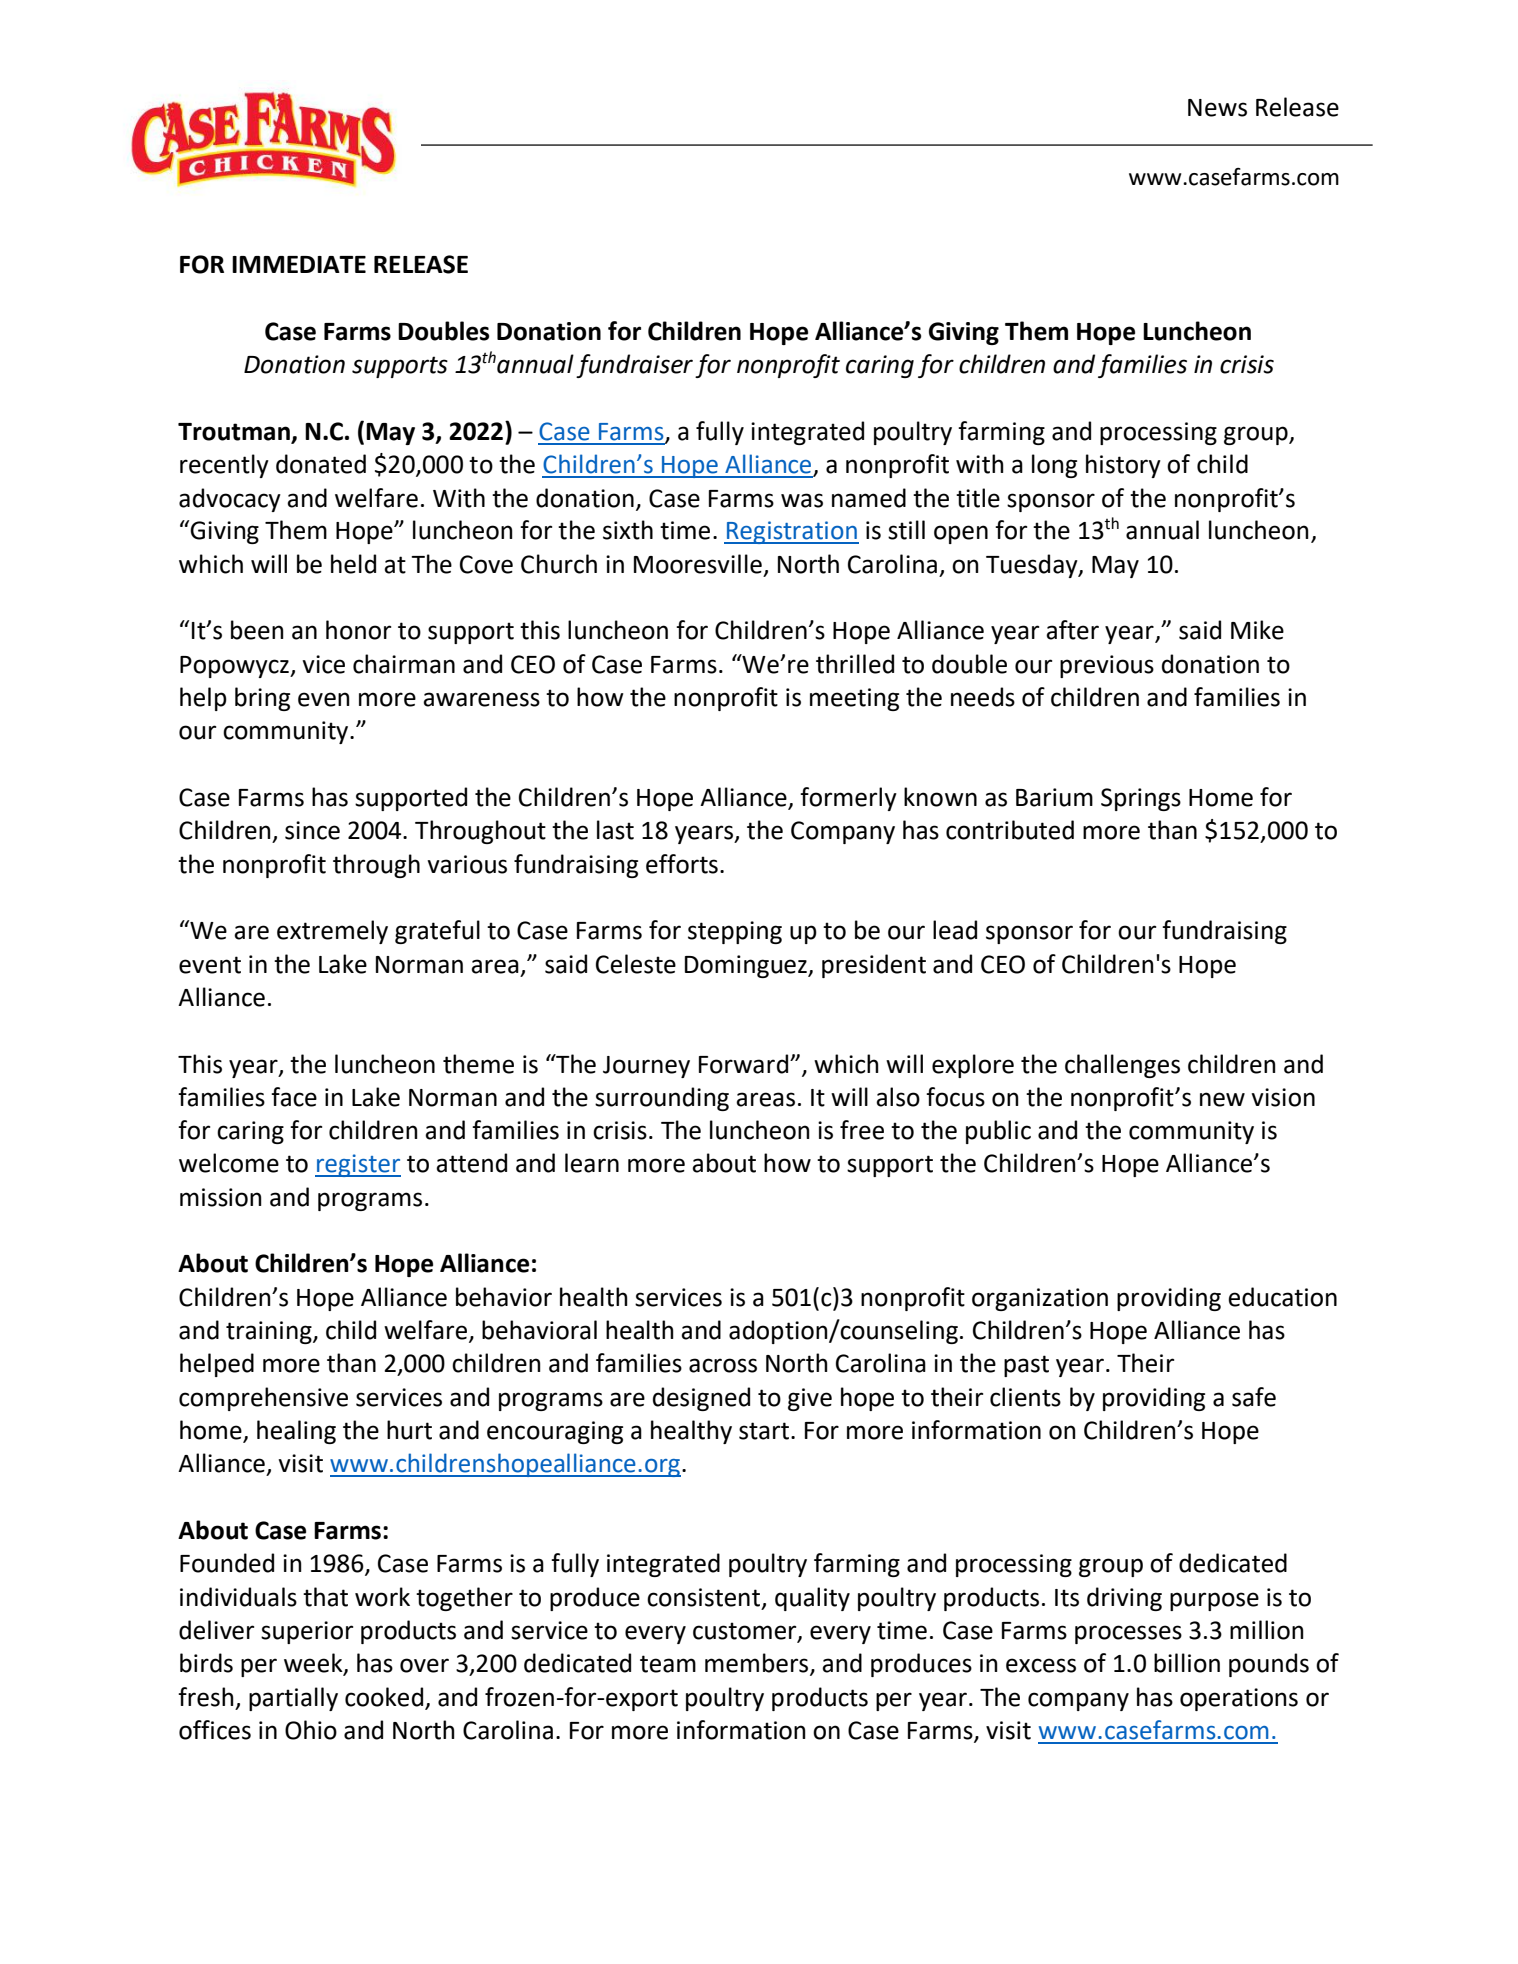 This screenshot has width=1518, height=1964. What do you see at coordinates (263, 1399) in the screenshot?
I see `comprehensive` at bounding box center [263, 1399].
